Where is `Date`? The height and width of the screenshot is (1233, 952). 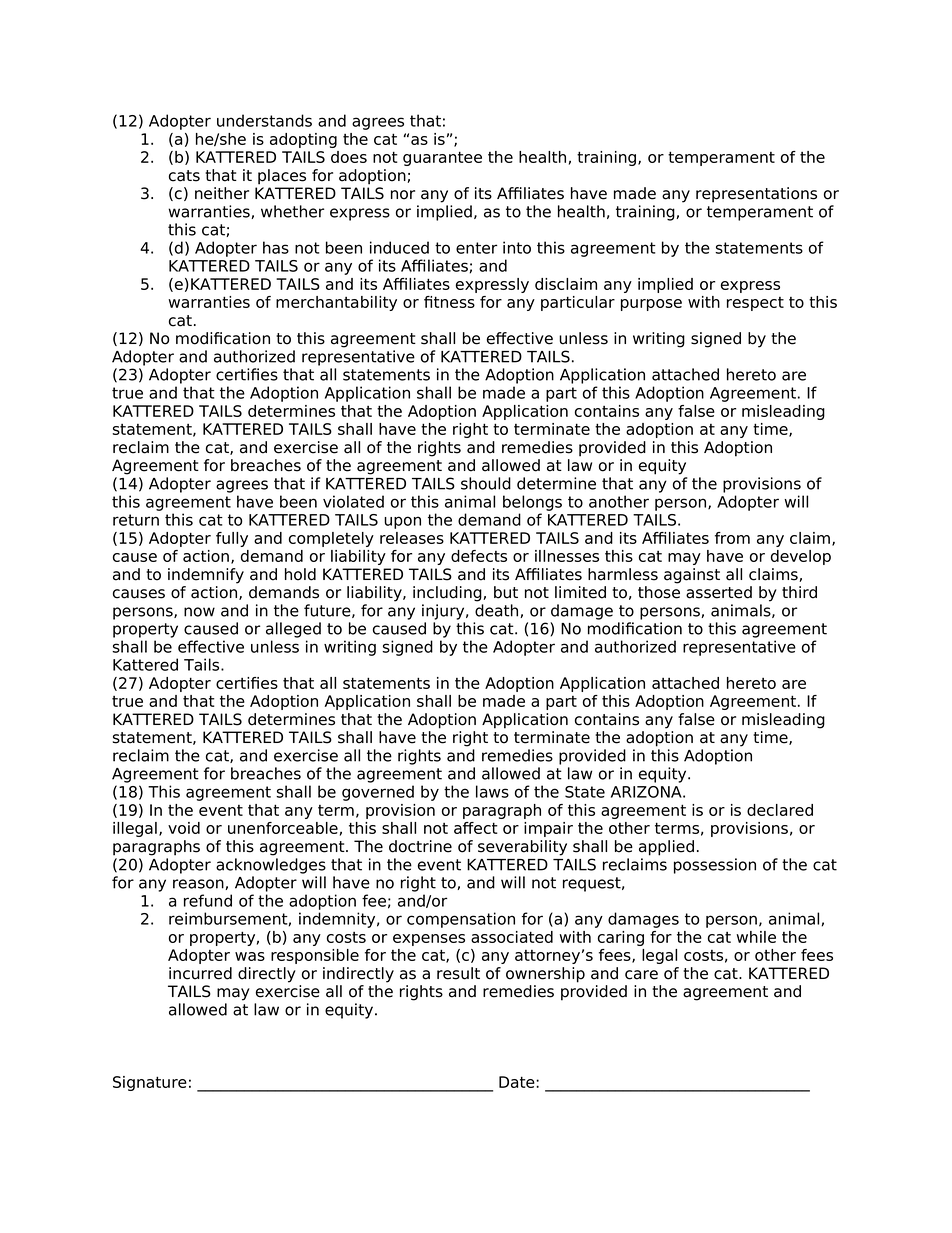 Date is located at coordinates (518, 1082).
